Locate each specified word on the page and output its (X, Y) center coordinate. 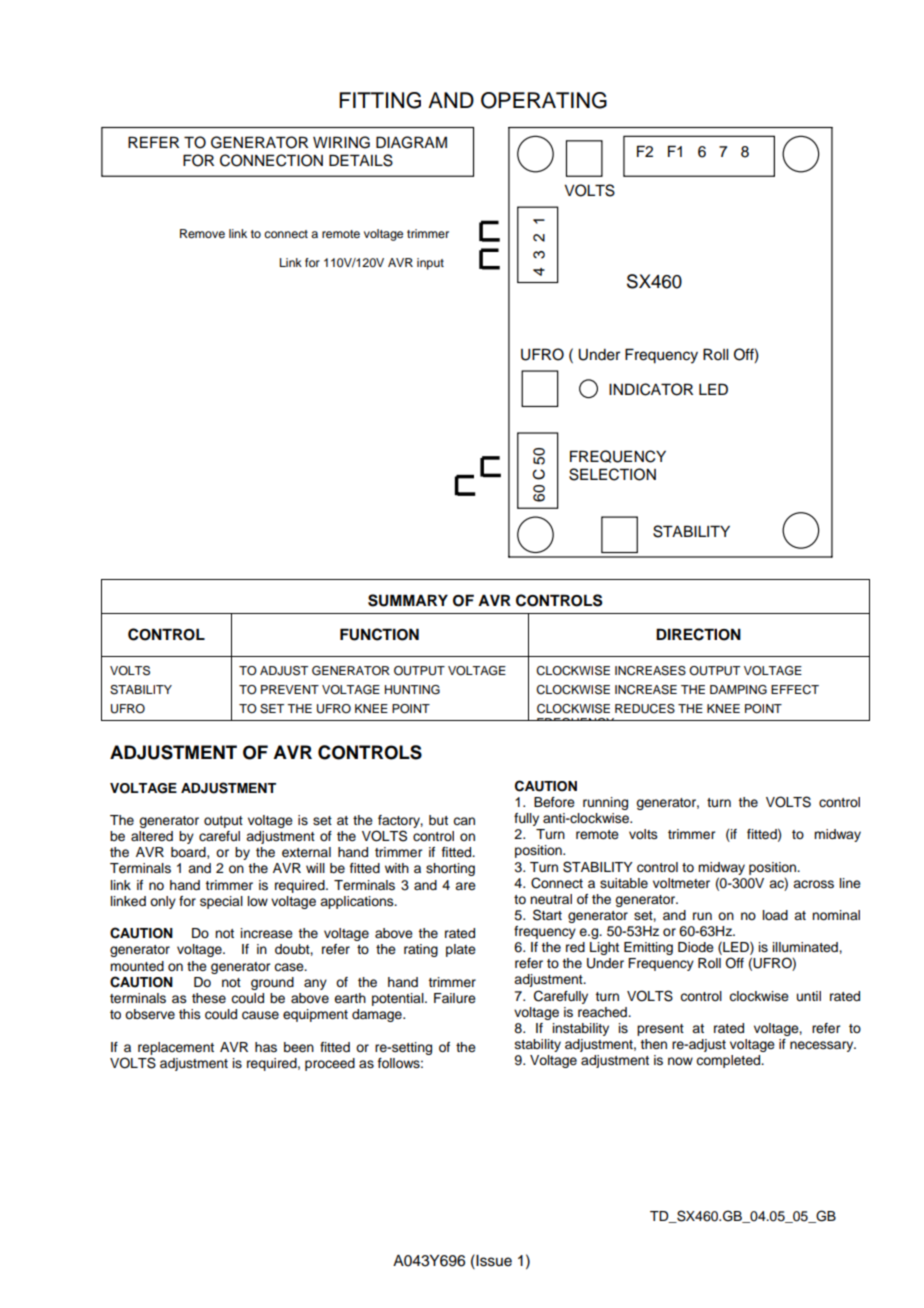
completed (729, 1061)
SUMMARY (408, 600)
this (190, 1014)
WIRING (341, 142)
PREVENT (290, 689)
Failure (455, 998)
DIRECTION (698, 634)
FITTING (380, 100)
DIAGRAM (411, 142)
